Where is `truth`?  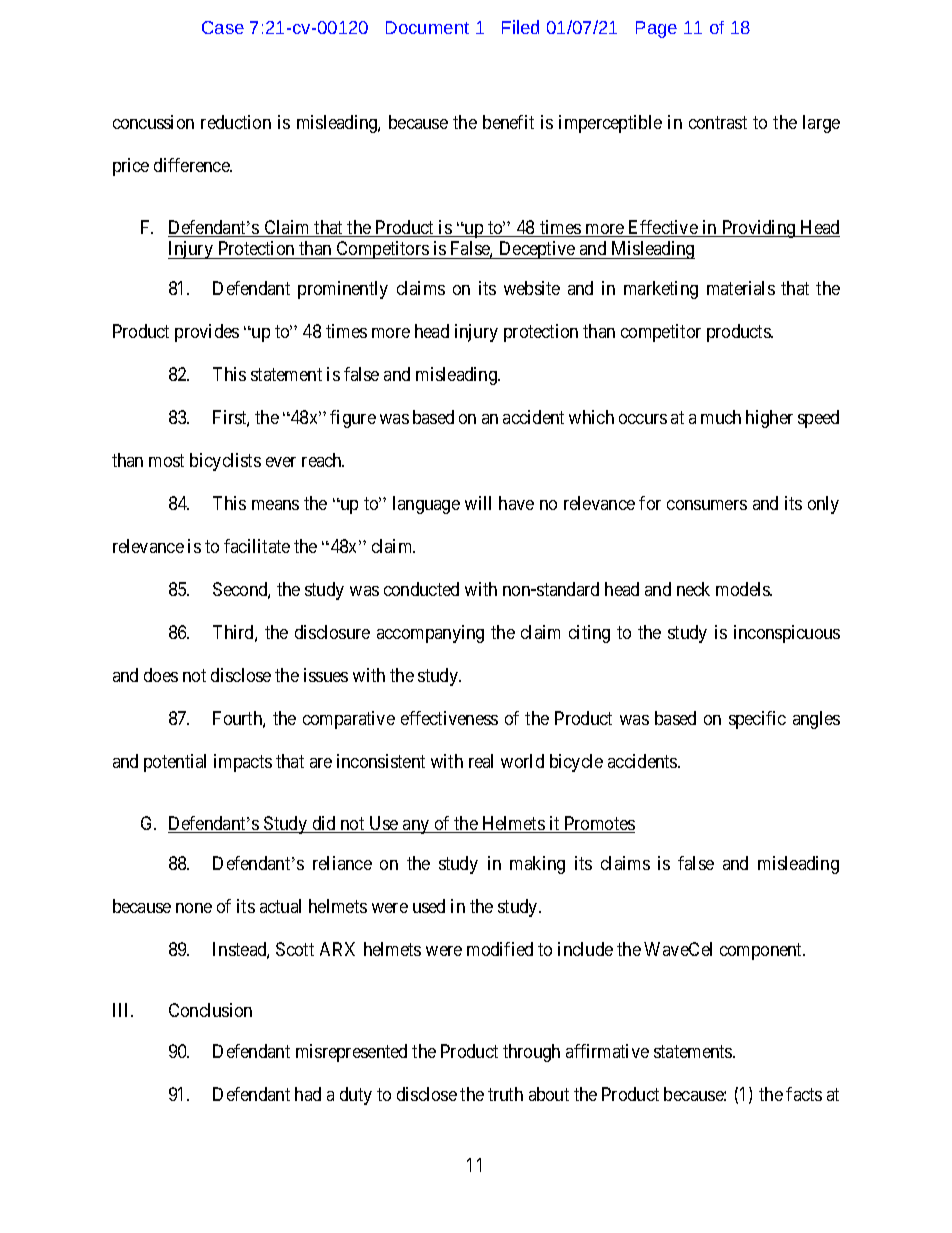 truth is located at coordinates (505, 1094).
